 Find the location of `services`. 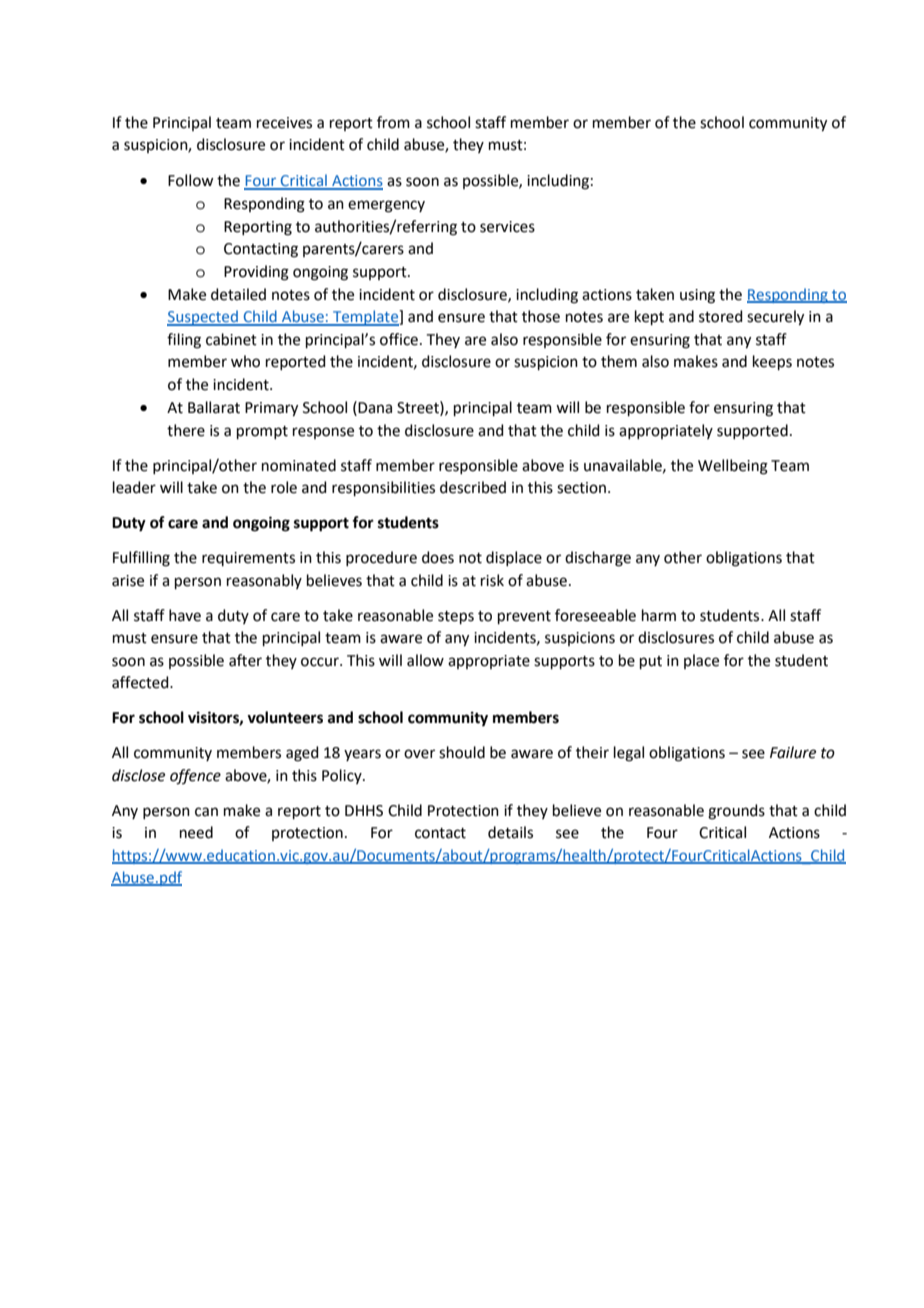

services is located at coordinates (507, 227).
